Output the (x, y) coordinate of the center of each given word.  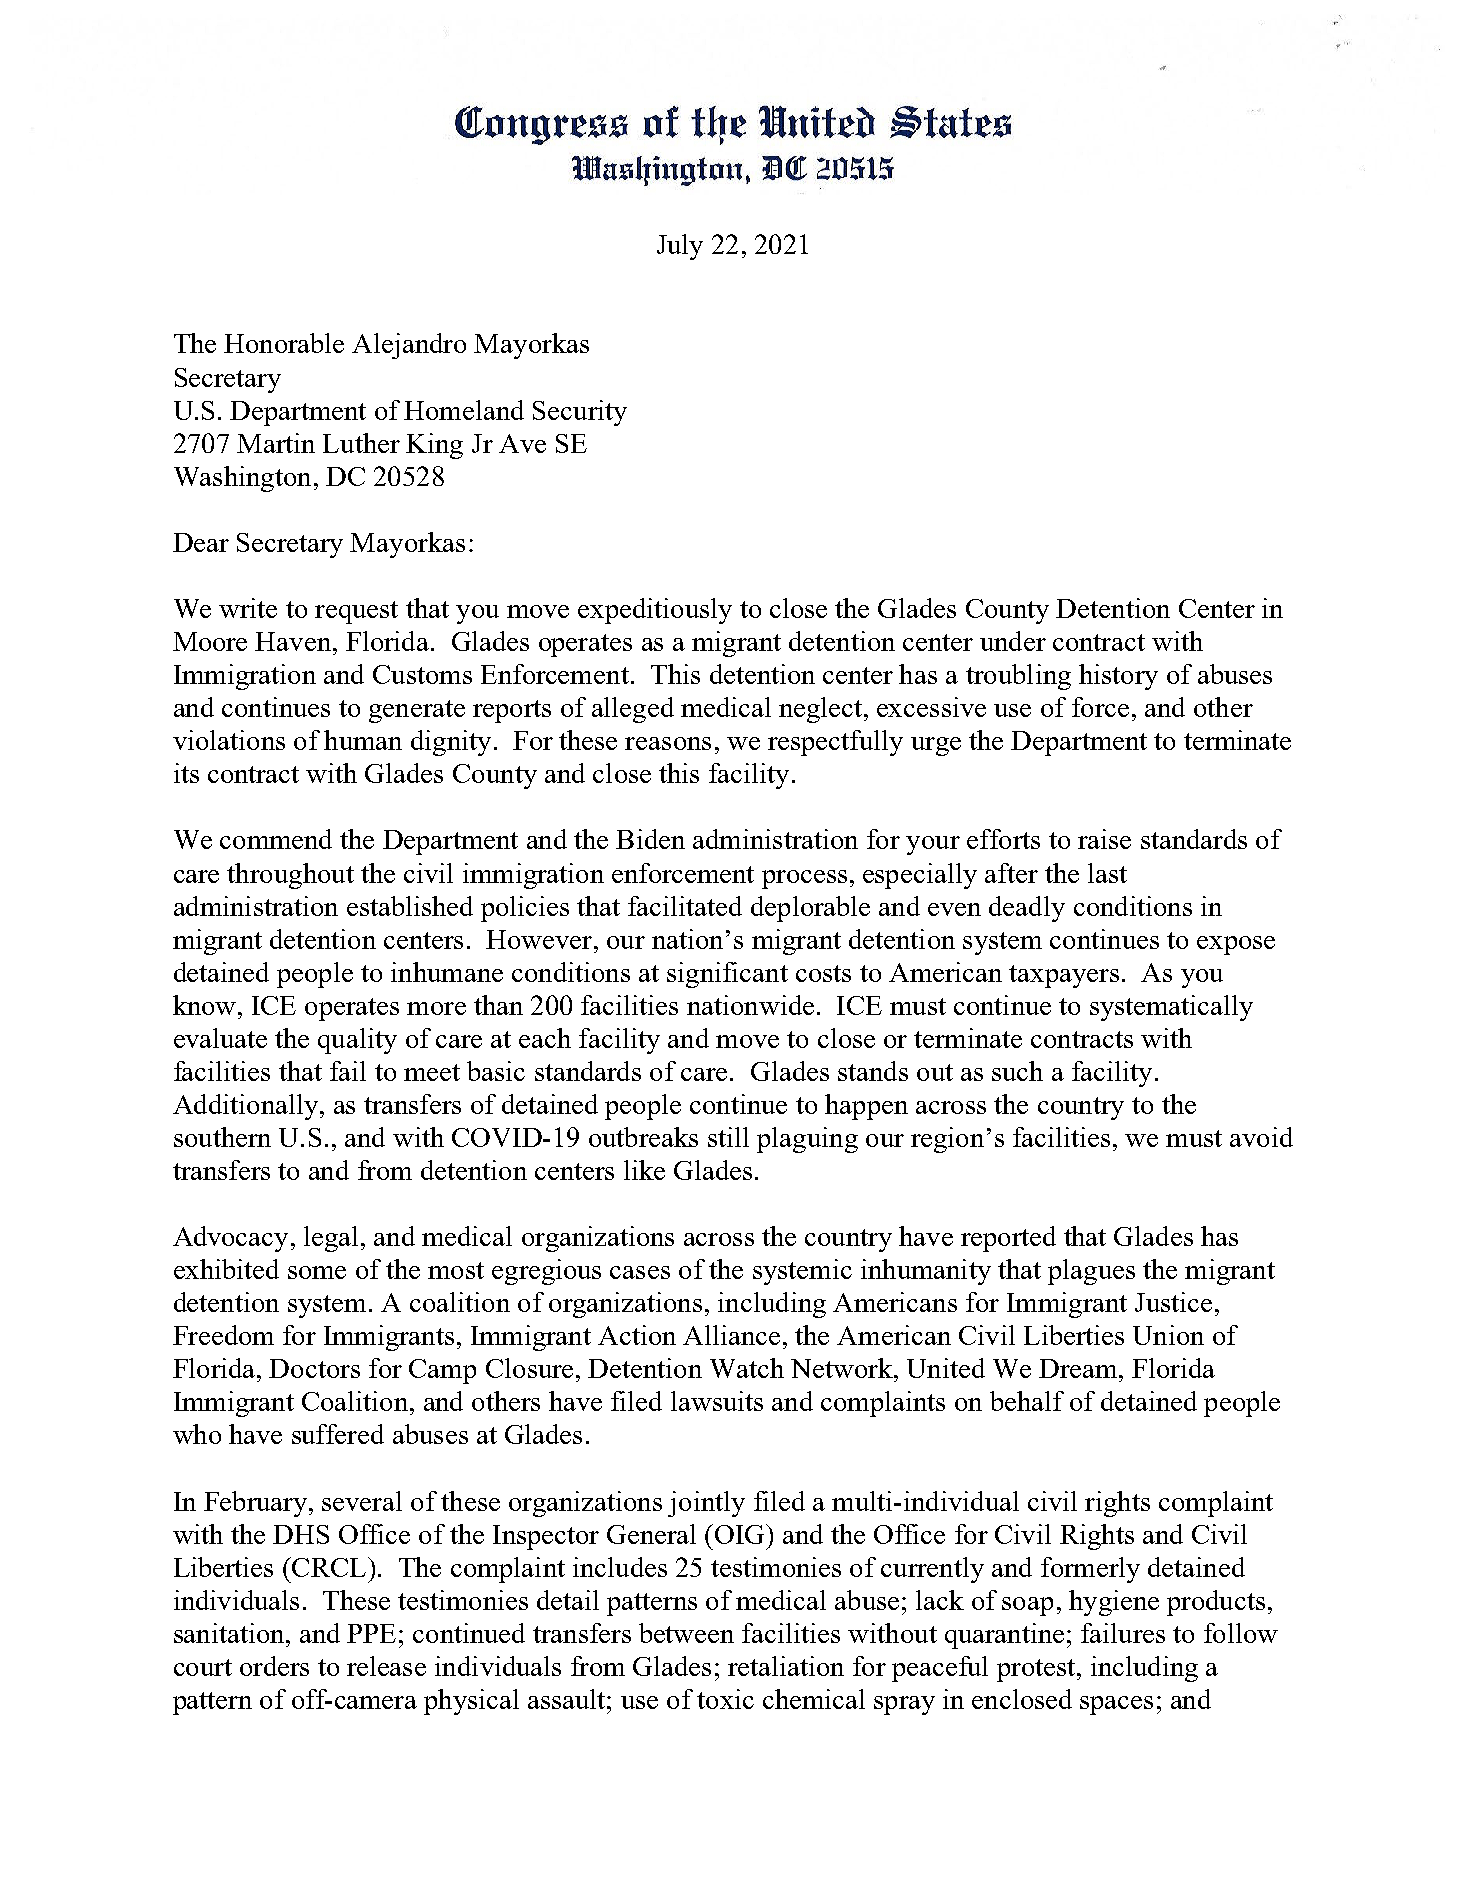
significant (727, 975)
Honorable (284, 343)
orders (274, 1666)
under (1013, 641)
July (680, 247)
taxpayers (1064, 976)
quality (357, 1041)
